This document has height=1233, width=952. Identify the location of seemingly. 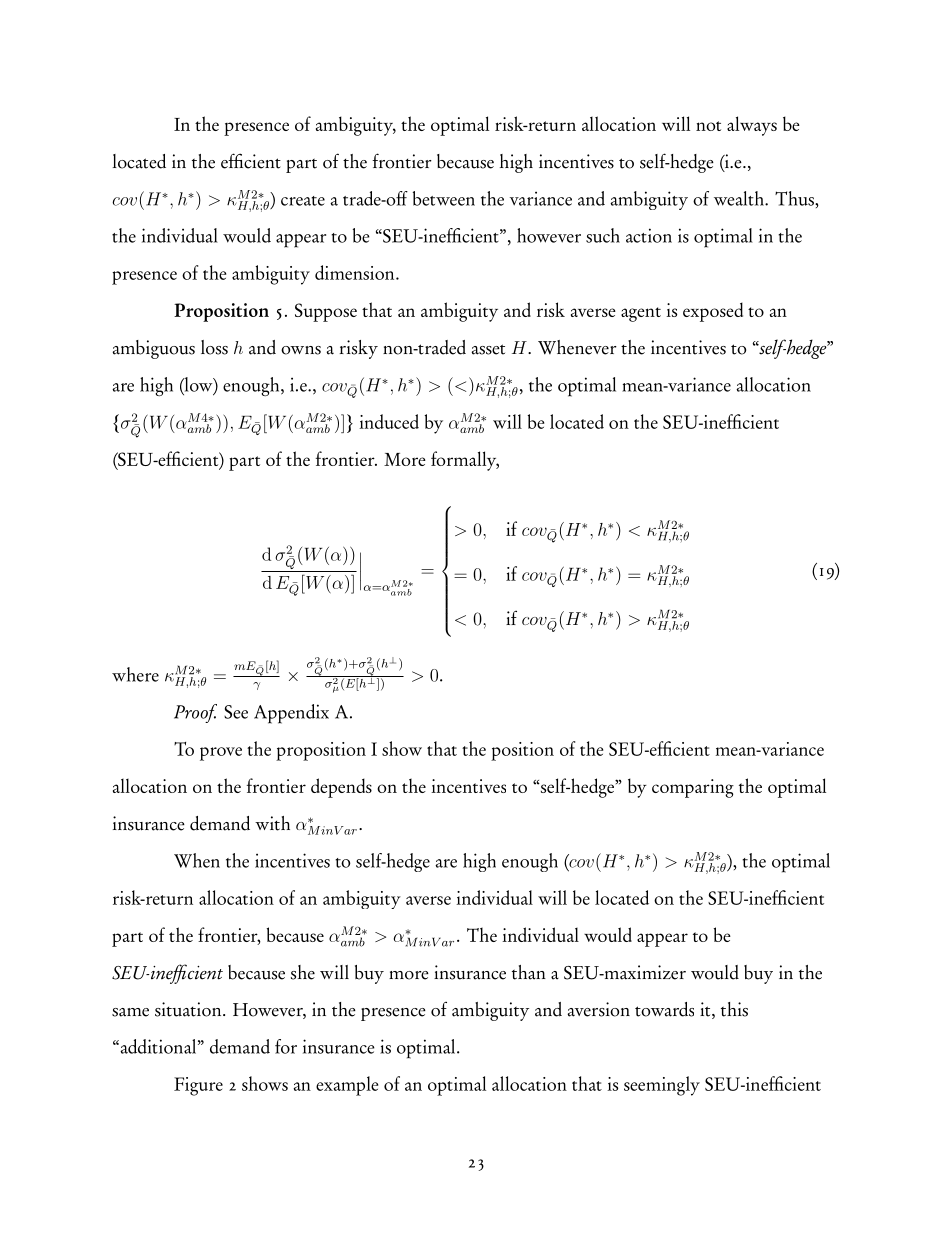
(662, 1086).
